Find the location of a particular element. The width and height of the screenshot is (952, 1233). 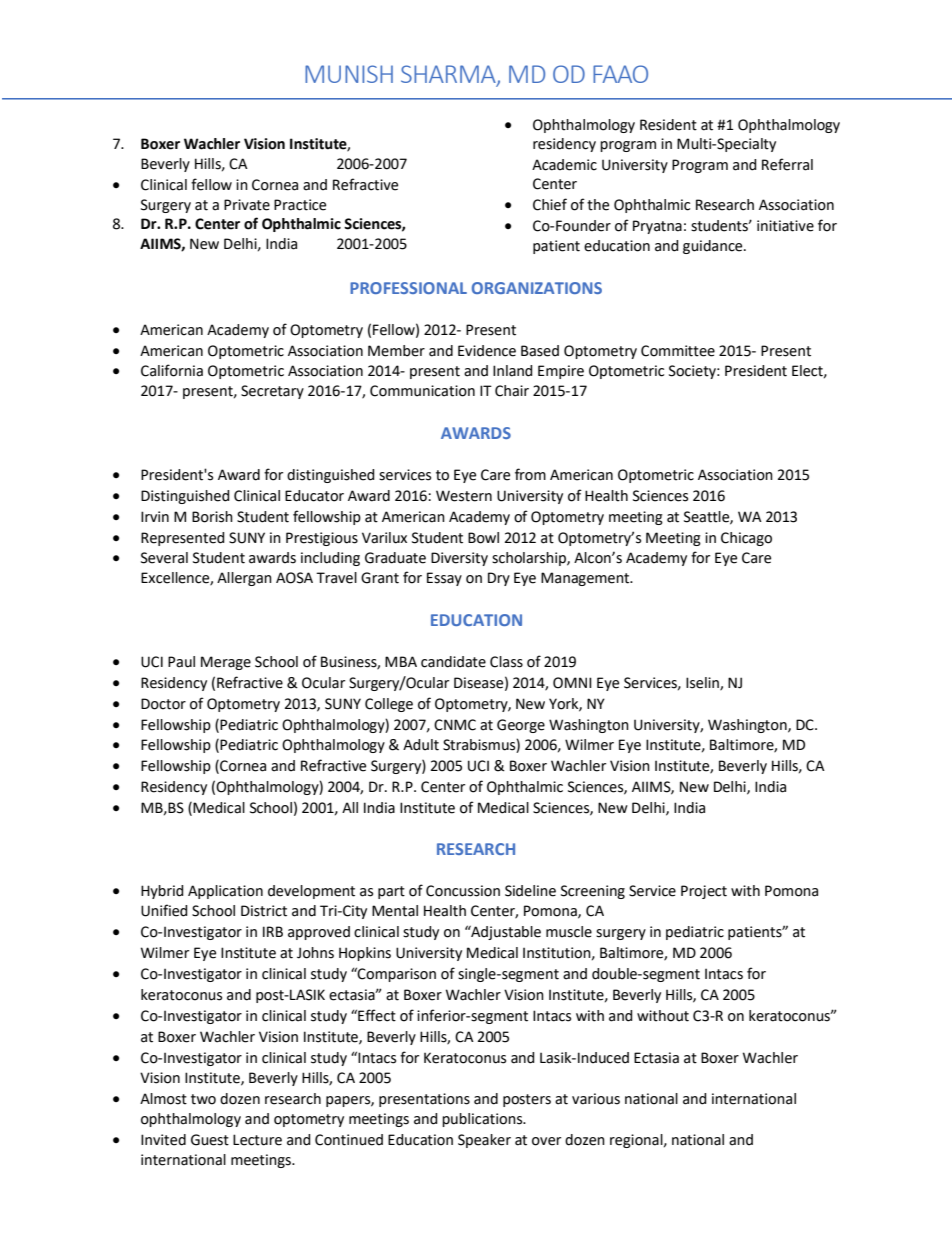

California is located at coordinates (172, 370).
